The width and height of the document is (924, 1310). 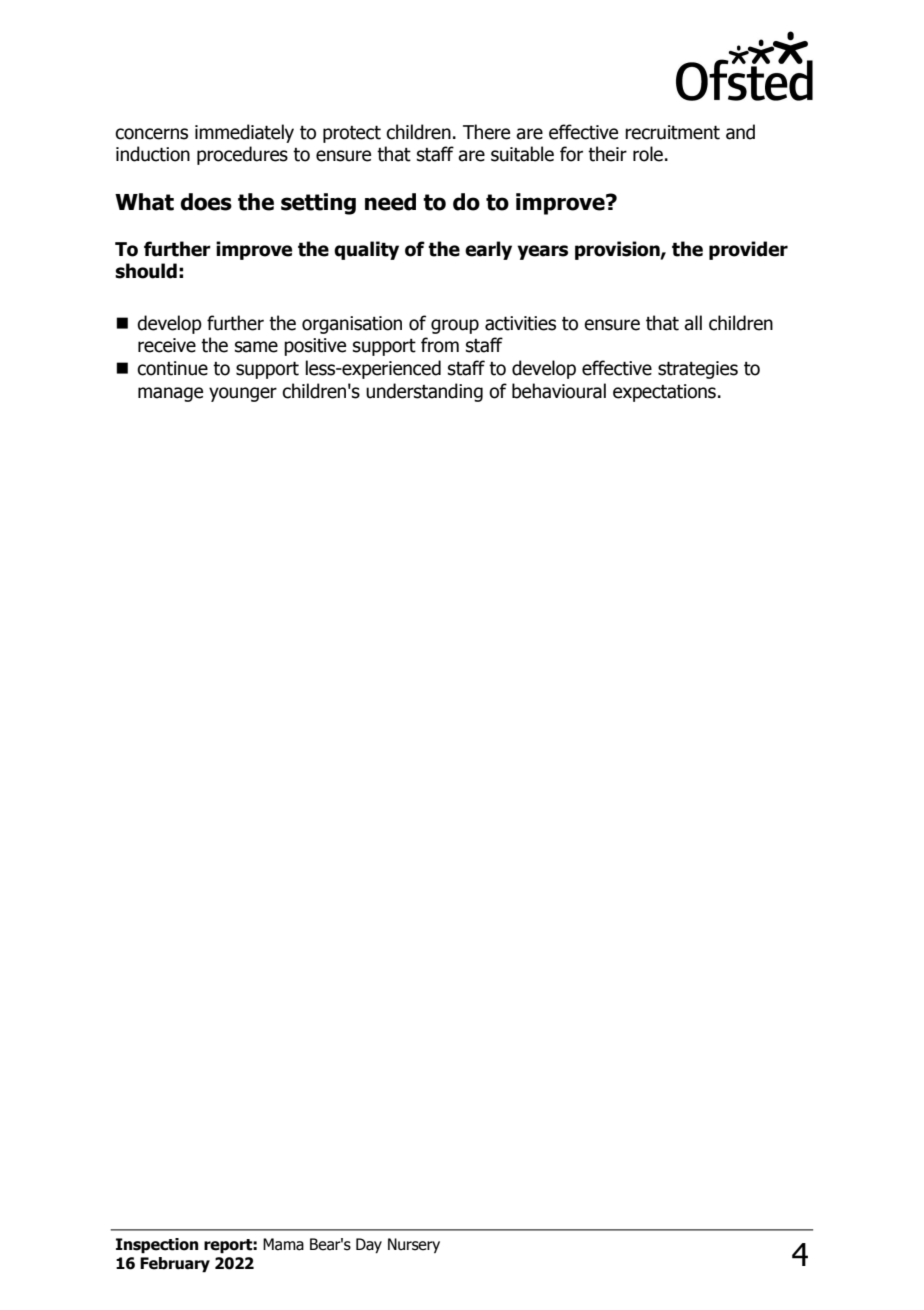 What do you see at coordinates (664, 393) in the document?
I see `expectations` at bounding box center [664, 393].
